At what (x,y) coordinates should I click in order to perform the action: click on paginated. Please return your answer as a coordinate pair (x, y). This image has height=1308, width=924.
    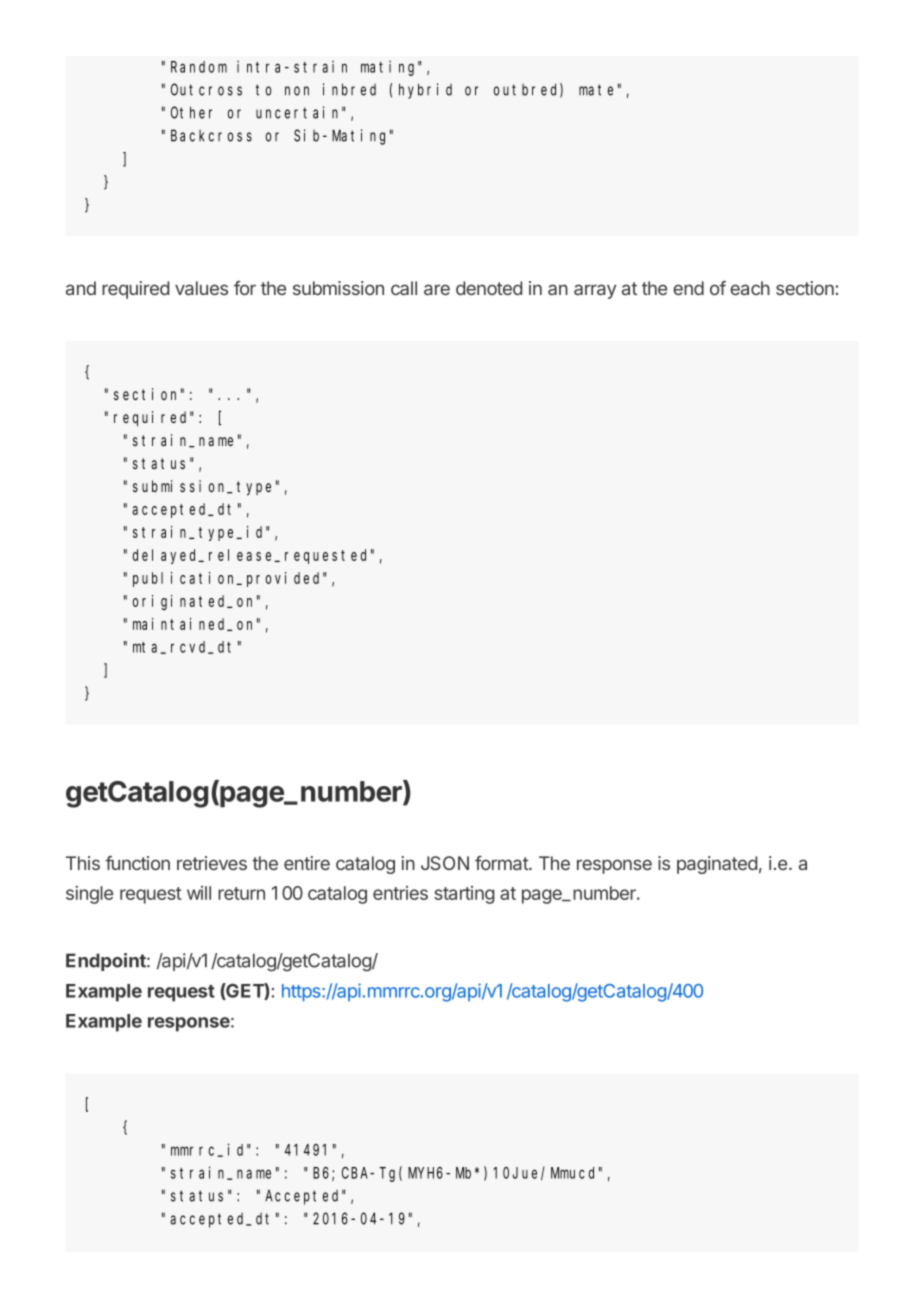
    Looking at the image, I should click on (717, 865).
